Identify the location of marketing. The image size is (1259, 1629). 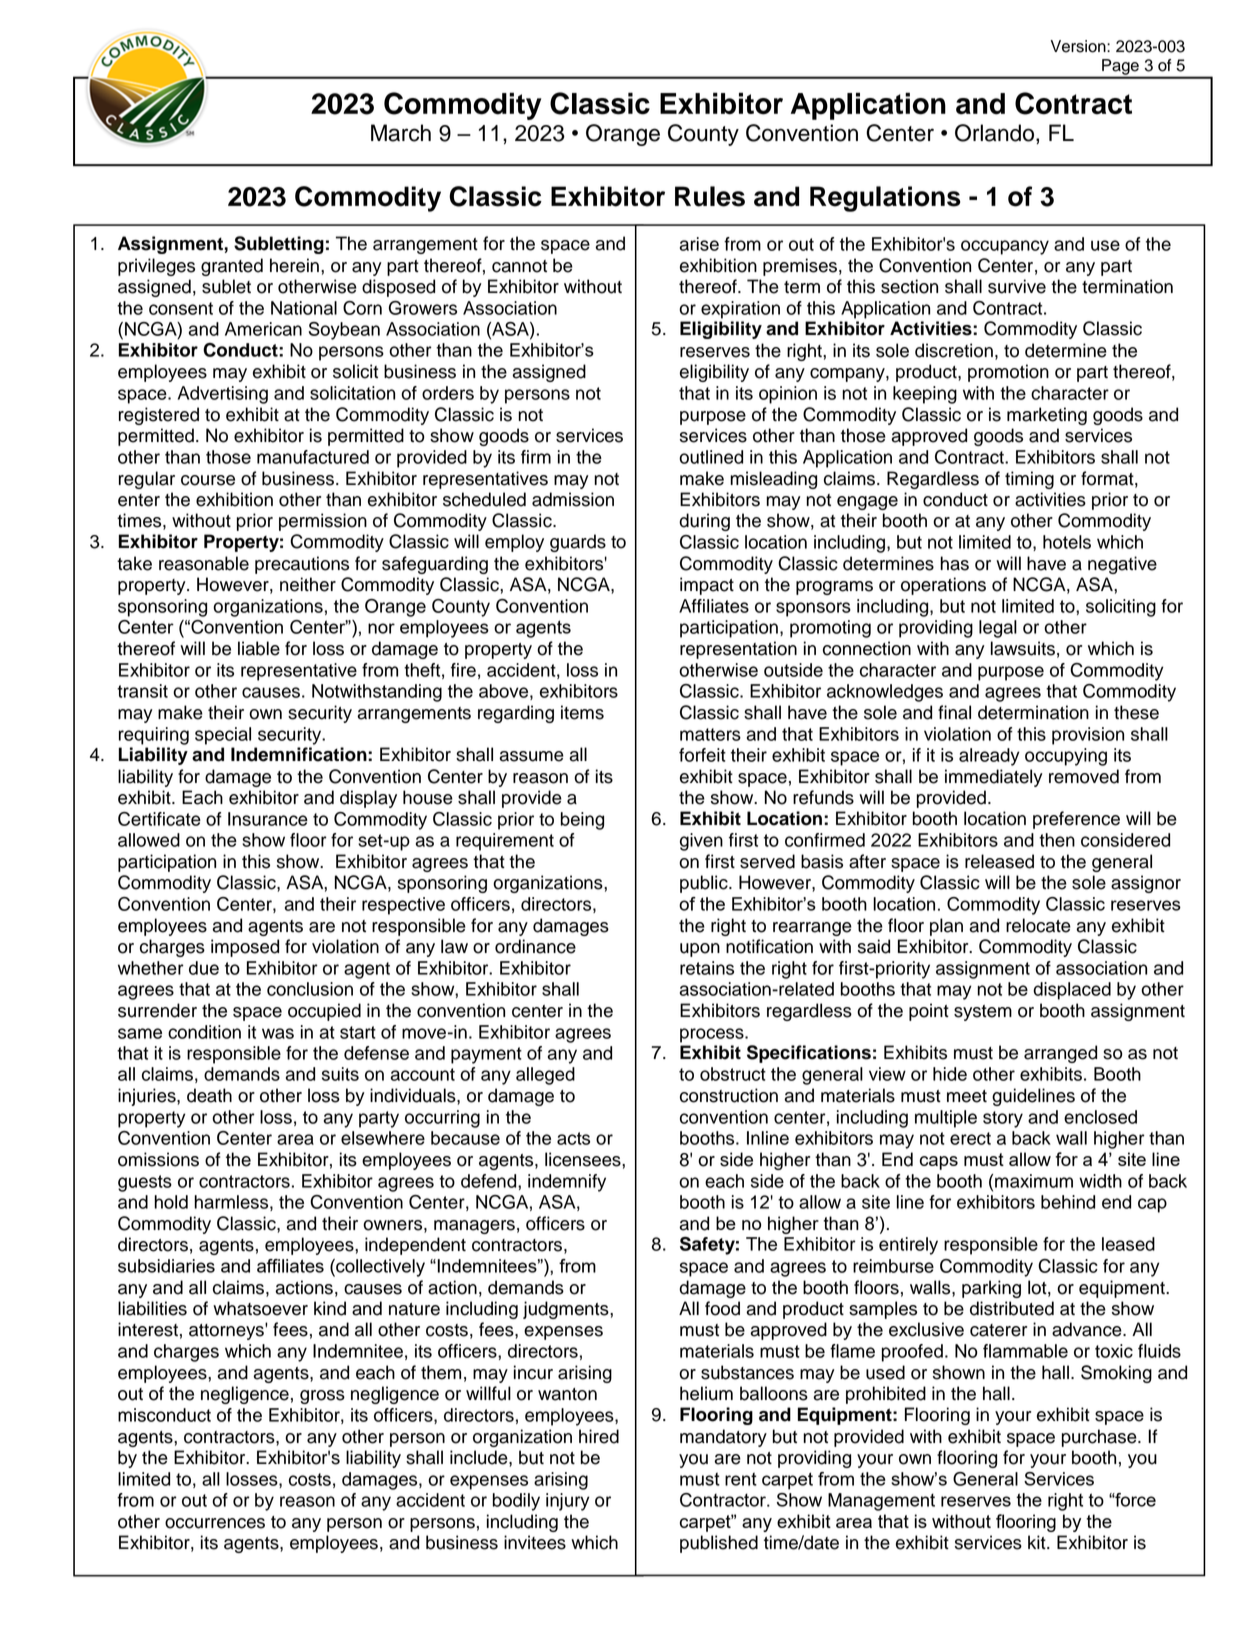
(1047, 416).
